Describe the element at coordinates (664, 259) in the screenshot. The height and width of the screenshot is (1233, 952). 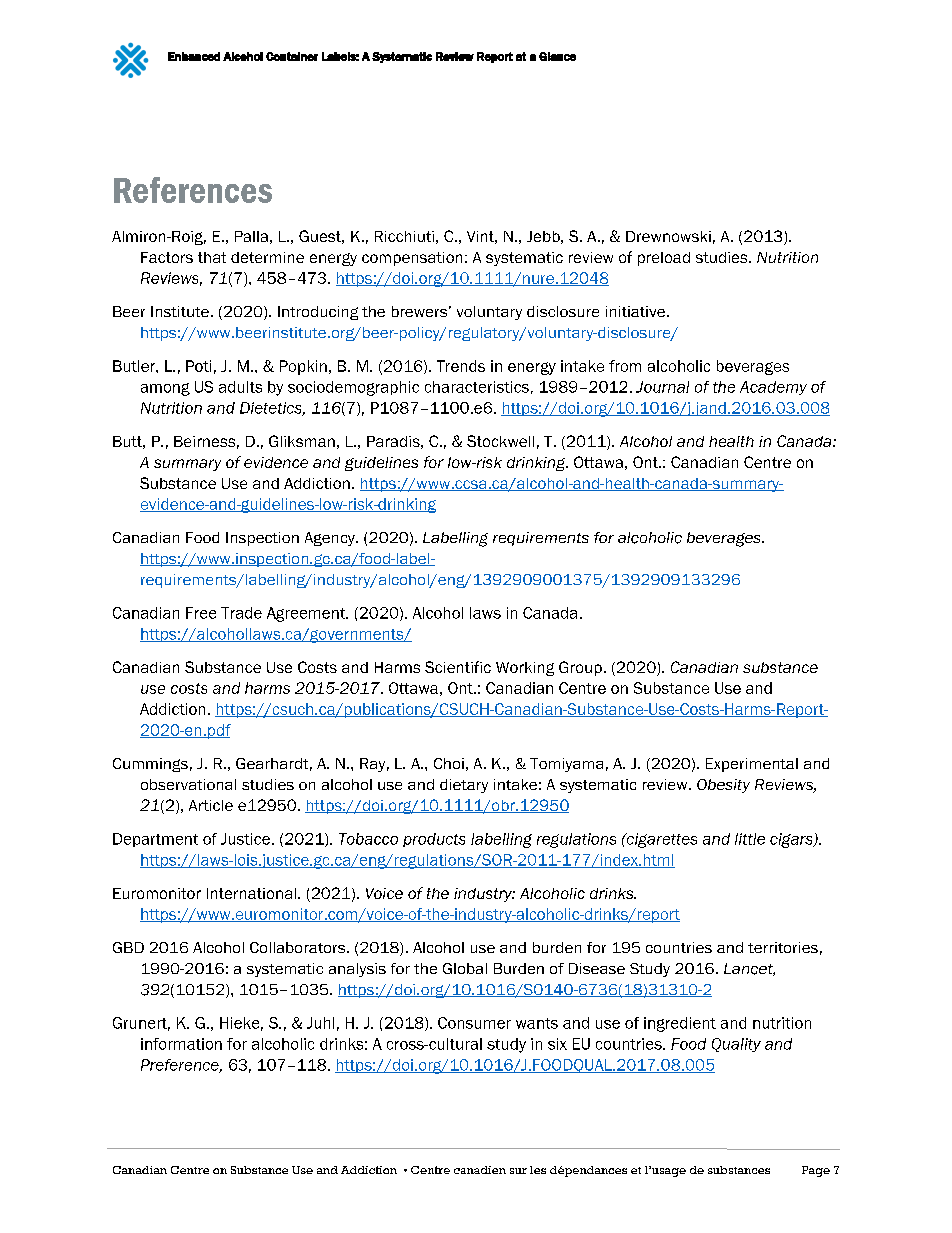
I see `preload` at that location.
